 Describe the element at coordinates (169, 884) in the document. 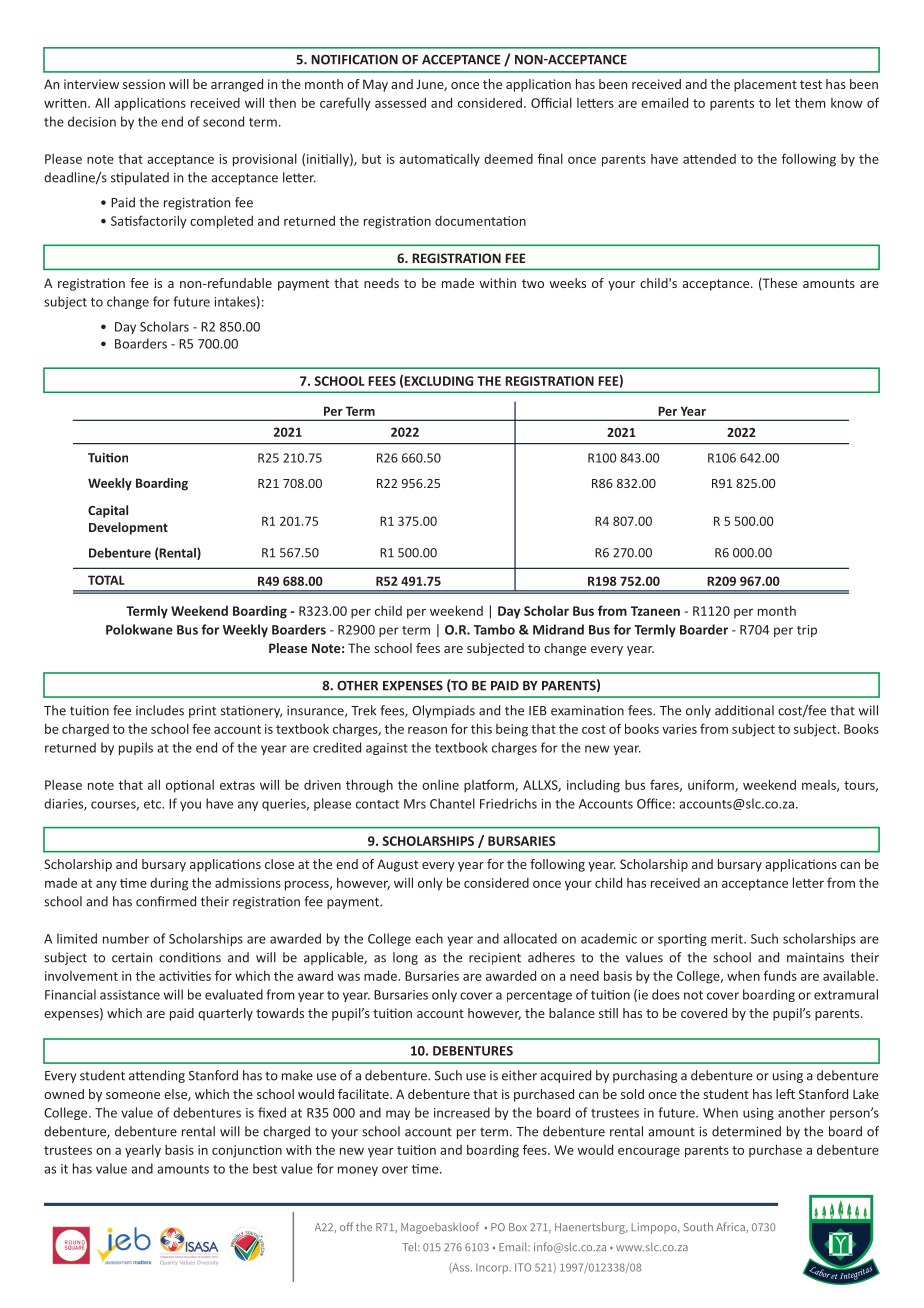

I see `during` at that location.
